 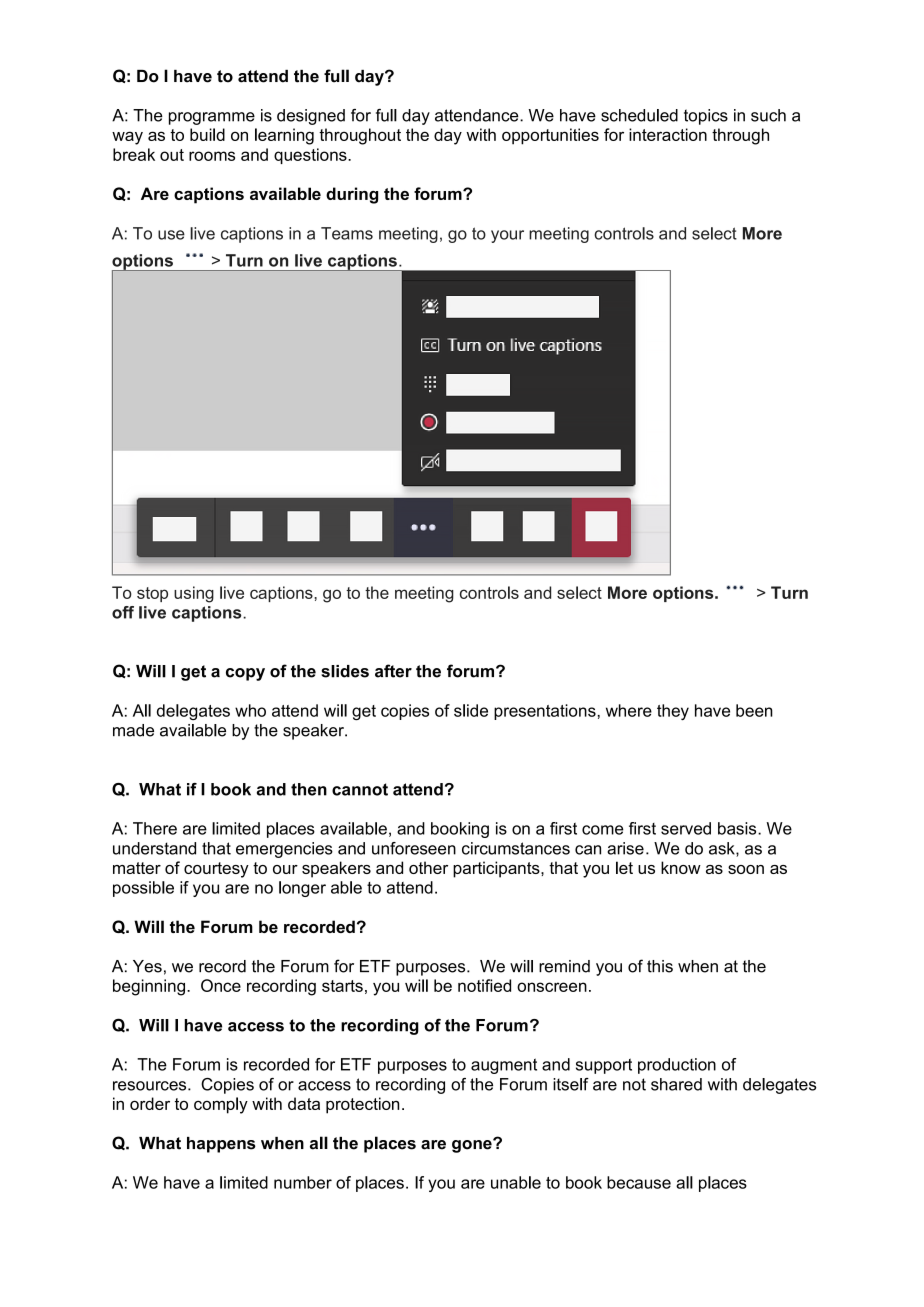 I want to click on unforeseen, so click(x=414, y=848).
